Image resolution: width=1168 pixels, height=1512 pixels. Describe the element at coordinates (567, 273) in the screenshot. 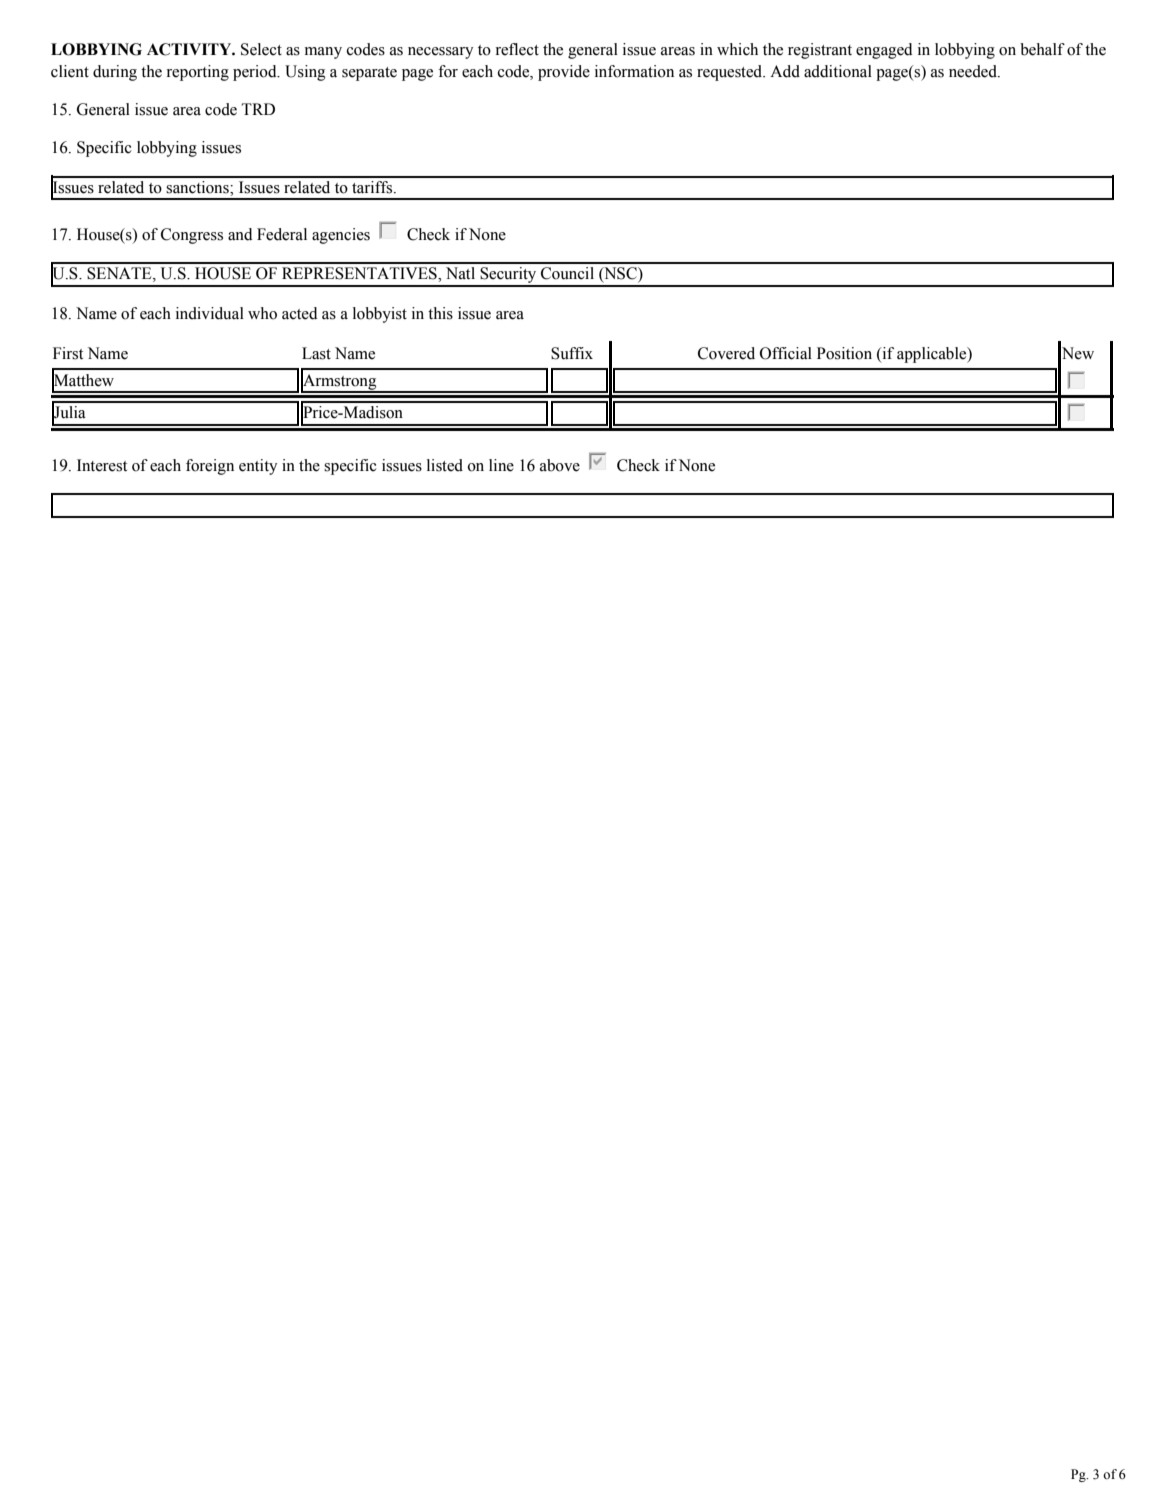

I see `Council` at that location.
